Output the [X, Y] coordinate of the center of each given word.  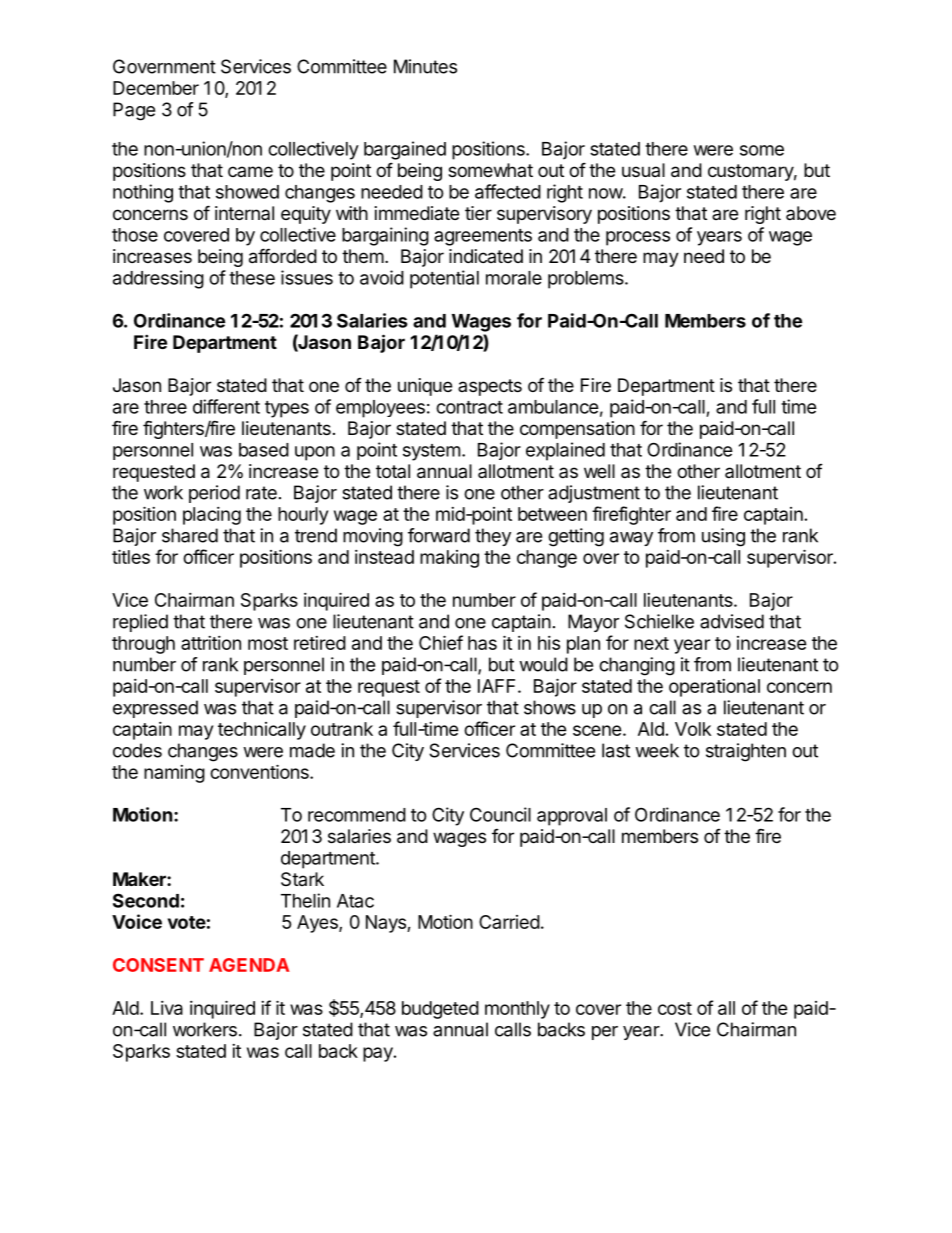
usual [643, 170]
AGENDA [249, 965]
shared [190, 535]
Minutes [425, 66]
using [723, 537]
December [156, 88]
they [493, 537]
